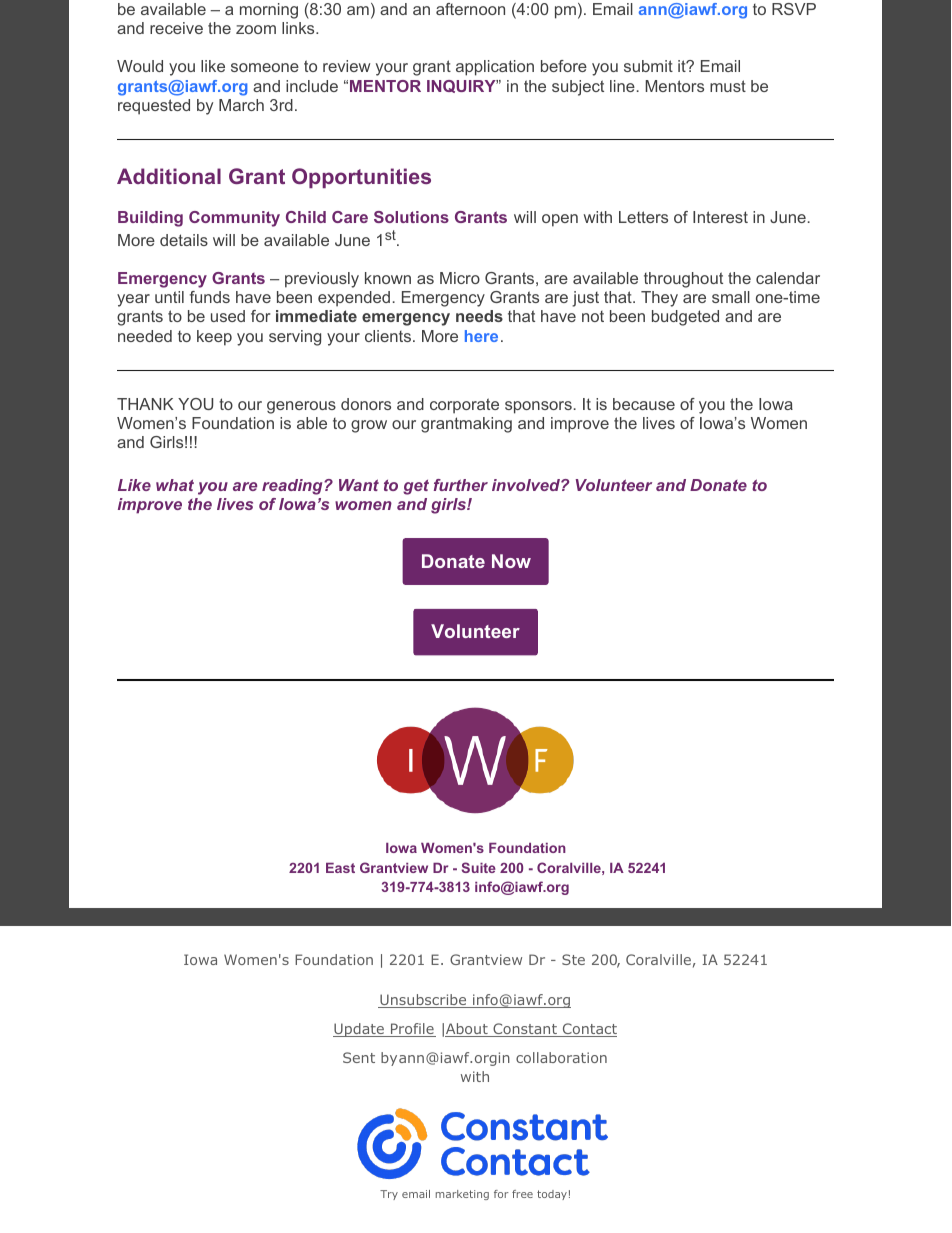 Image resolution: width=952 pixels, height=1233 pixels. I want to click on further, so click(461, 485).
